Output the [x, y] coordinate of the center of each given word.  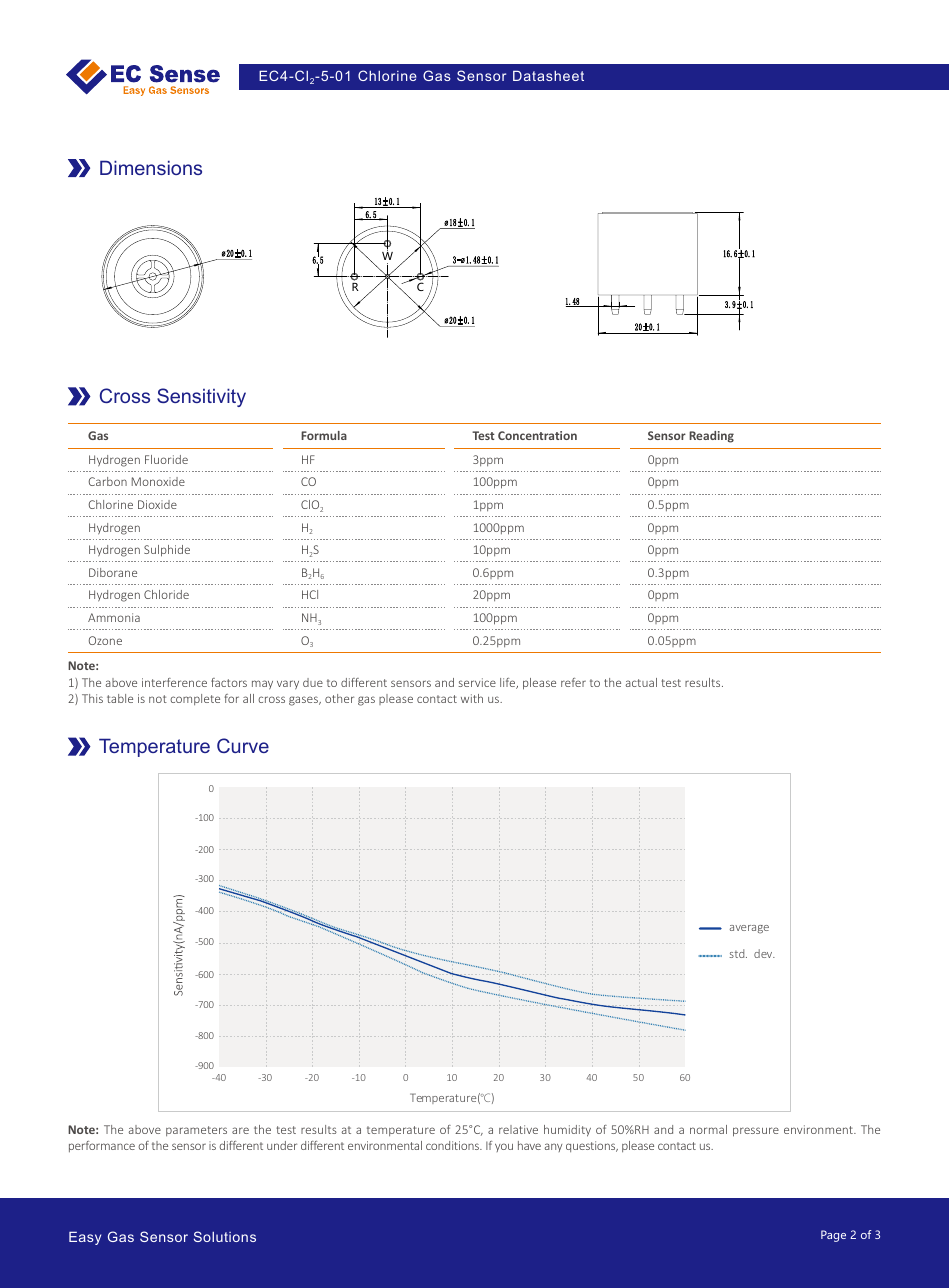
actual [641, 682]
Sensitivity [201, 397]
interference [174, 682]
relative [518, 1129]
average [749, 929]
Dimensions [151, 167]
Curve [243, 745]
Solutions [225, 1236]
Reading [711, 437]
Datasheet [548, 75]
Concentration [537, 435]
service [477, 682]
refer [573, 682]
